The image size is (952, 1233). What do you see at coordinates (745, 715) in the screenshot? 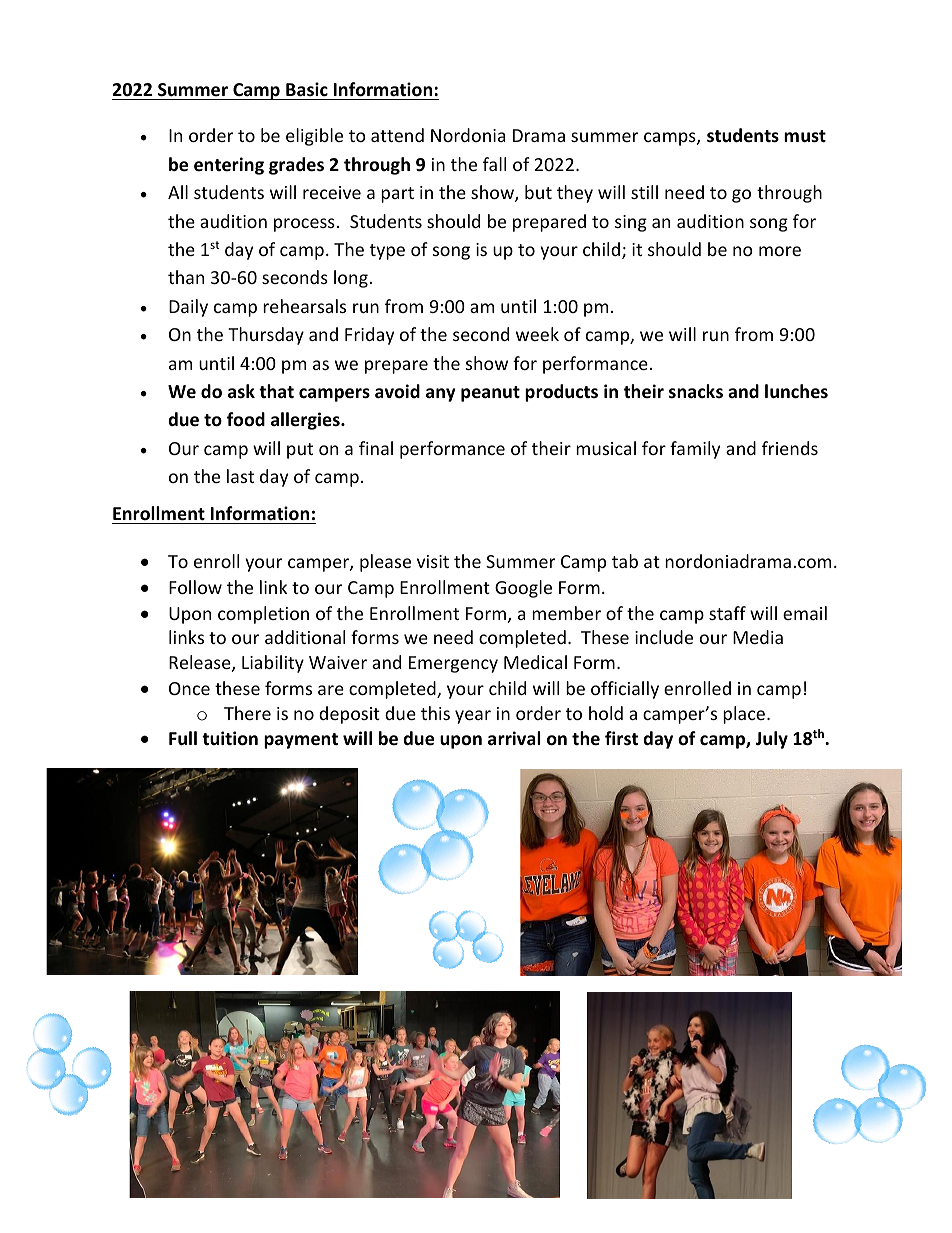
I see `place` at bounding box center [745, 715].
